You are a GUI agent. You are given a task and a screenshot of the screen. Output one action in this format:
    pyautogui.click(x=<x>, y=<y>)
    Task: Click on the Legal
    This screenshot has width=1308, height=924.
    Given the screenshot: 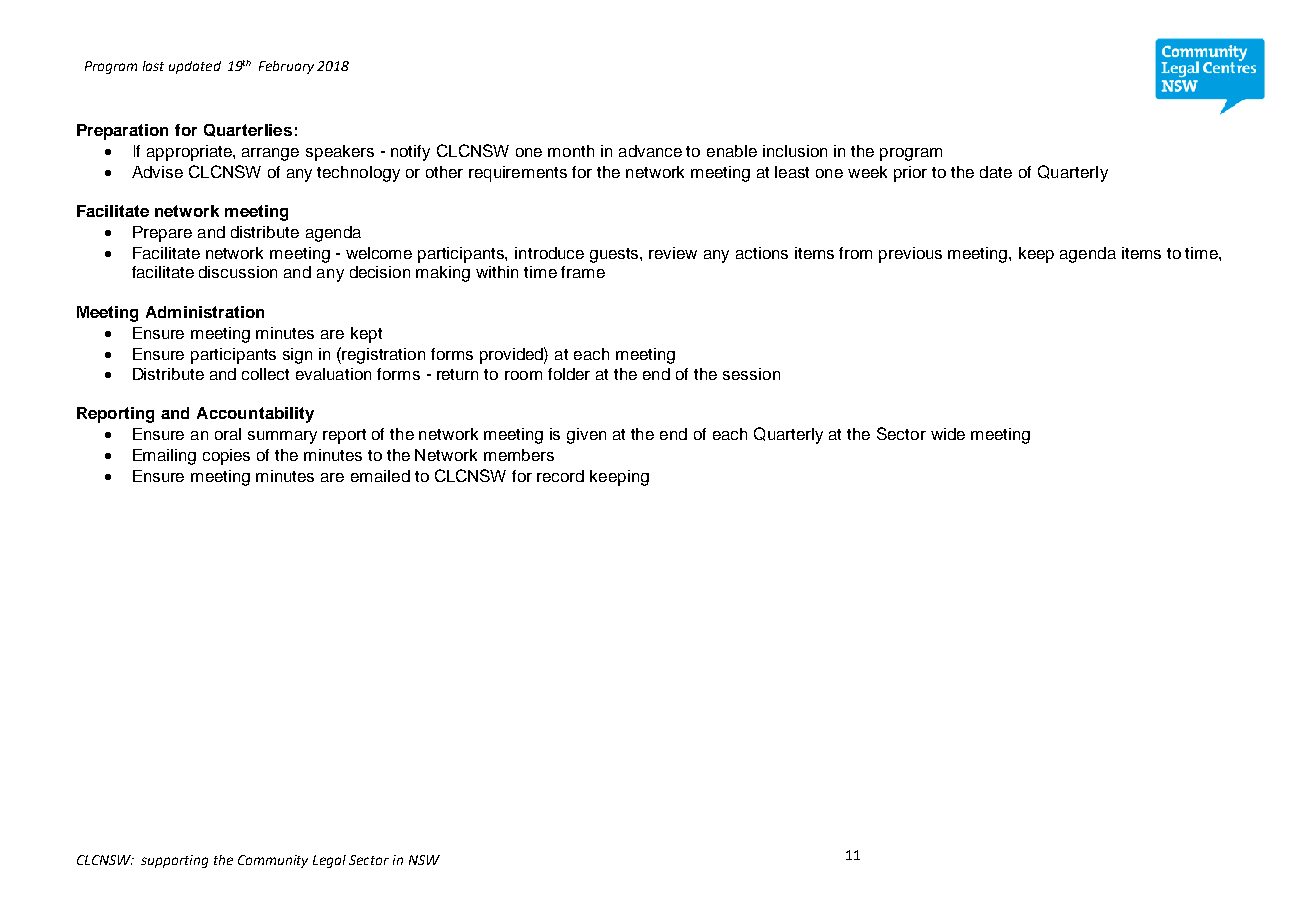 What is the action you would take?
    pyautogui.click(x=329, y=861)
